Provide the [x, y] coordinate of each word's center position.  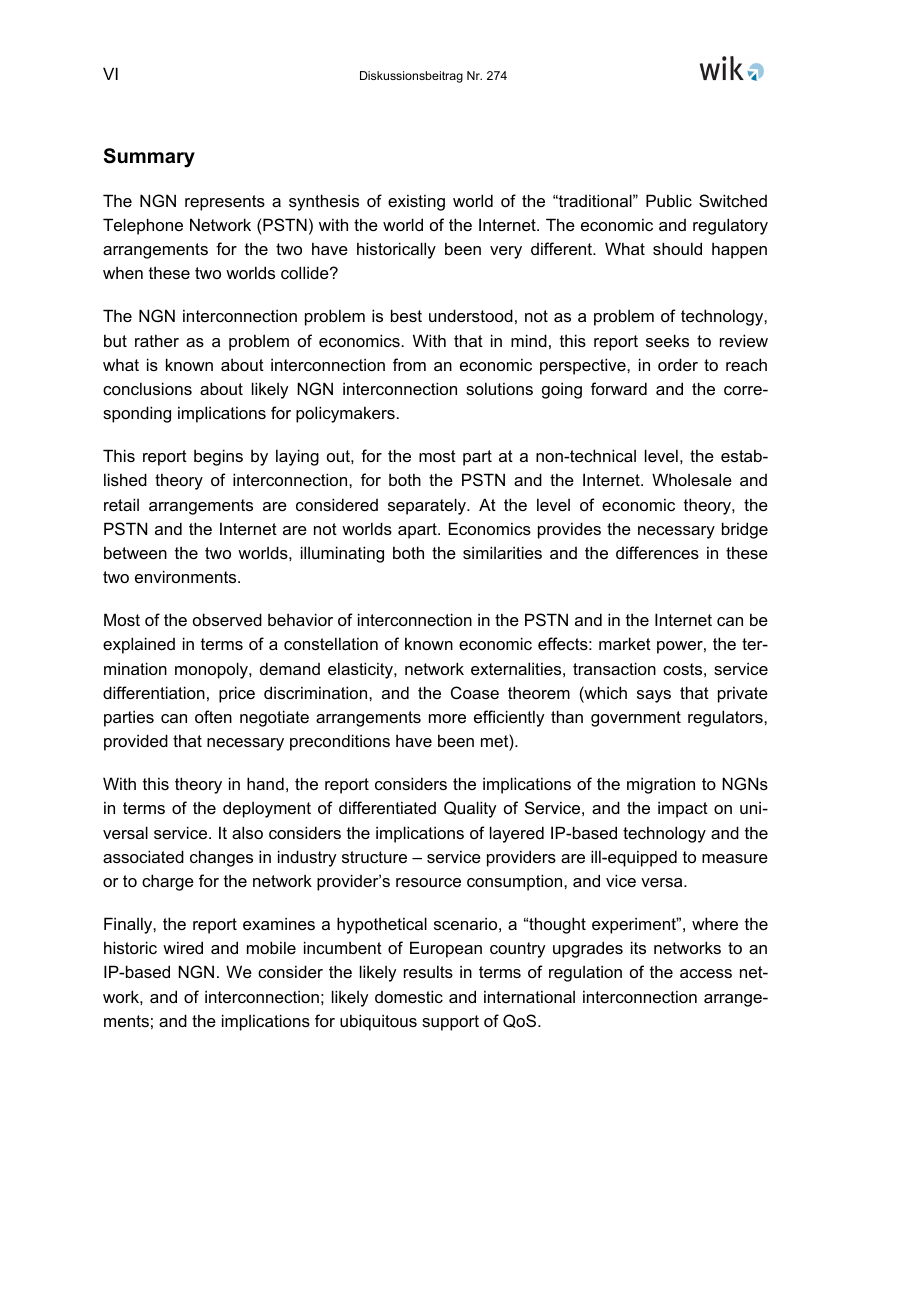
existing [416, 202]
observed [227, 619]
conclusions [147, 388]
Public [669, 200]
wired [183, 947]
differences [657, 552]
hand [265, 783]
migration [661, 785]
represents [225, 203]
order [678, 364]
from [409, 364]
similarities [502, 552]
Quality [470, 809]
